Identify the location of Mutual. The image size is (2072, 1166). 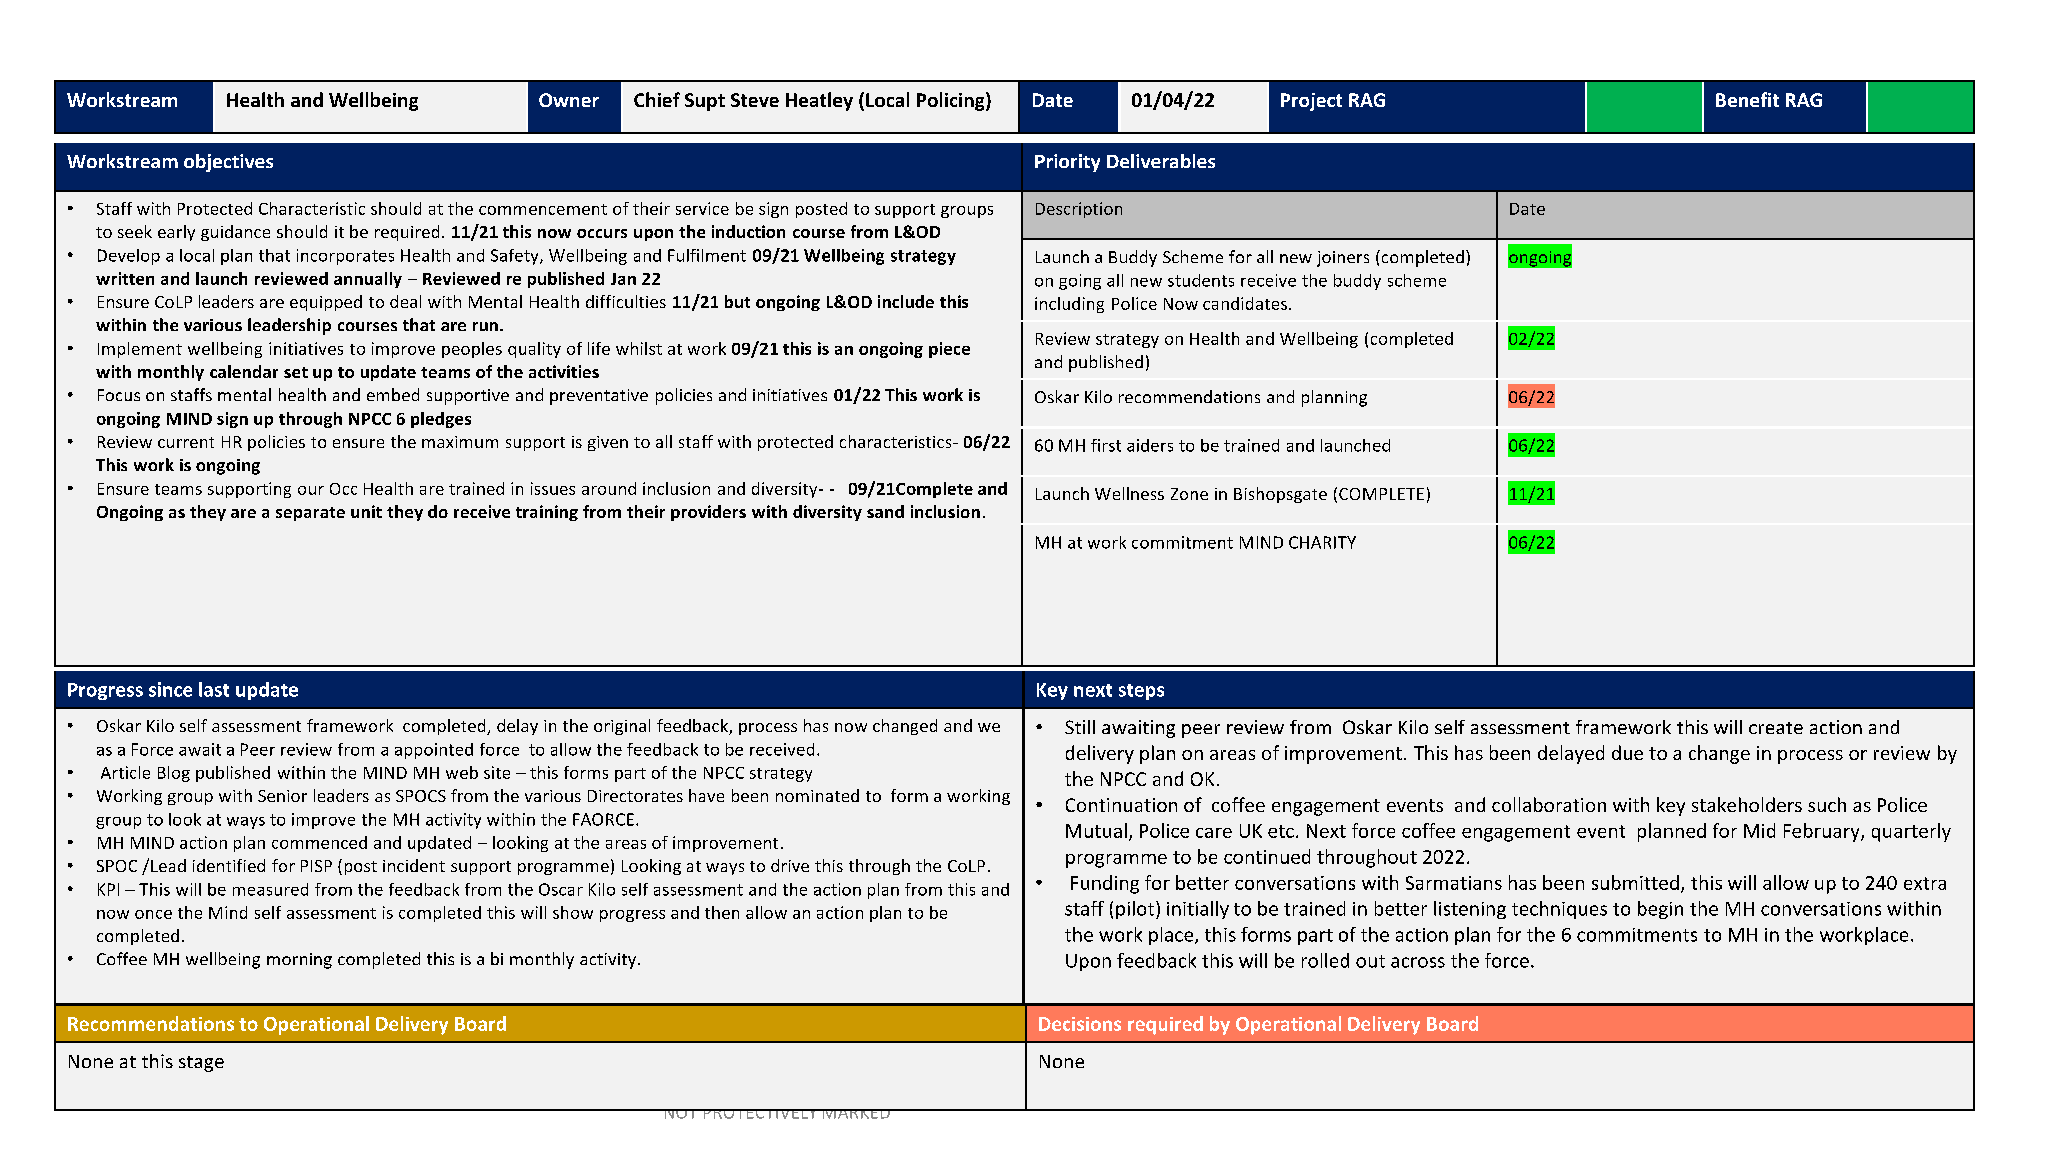
(1096, 830).
